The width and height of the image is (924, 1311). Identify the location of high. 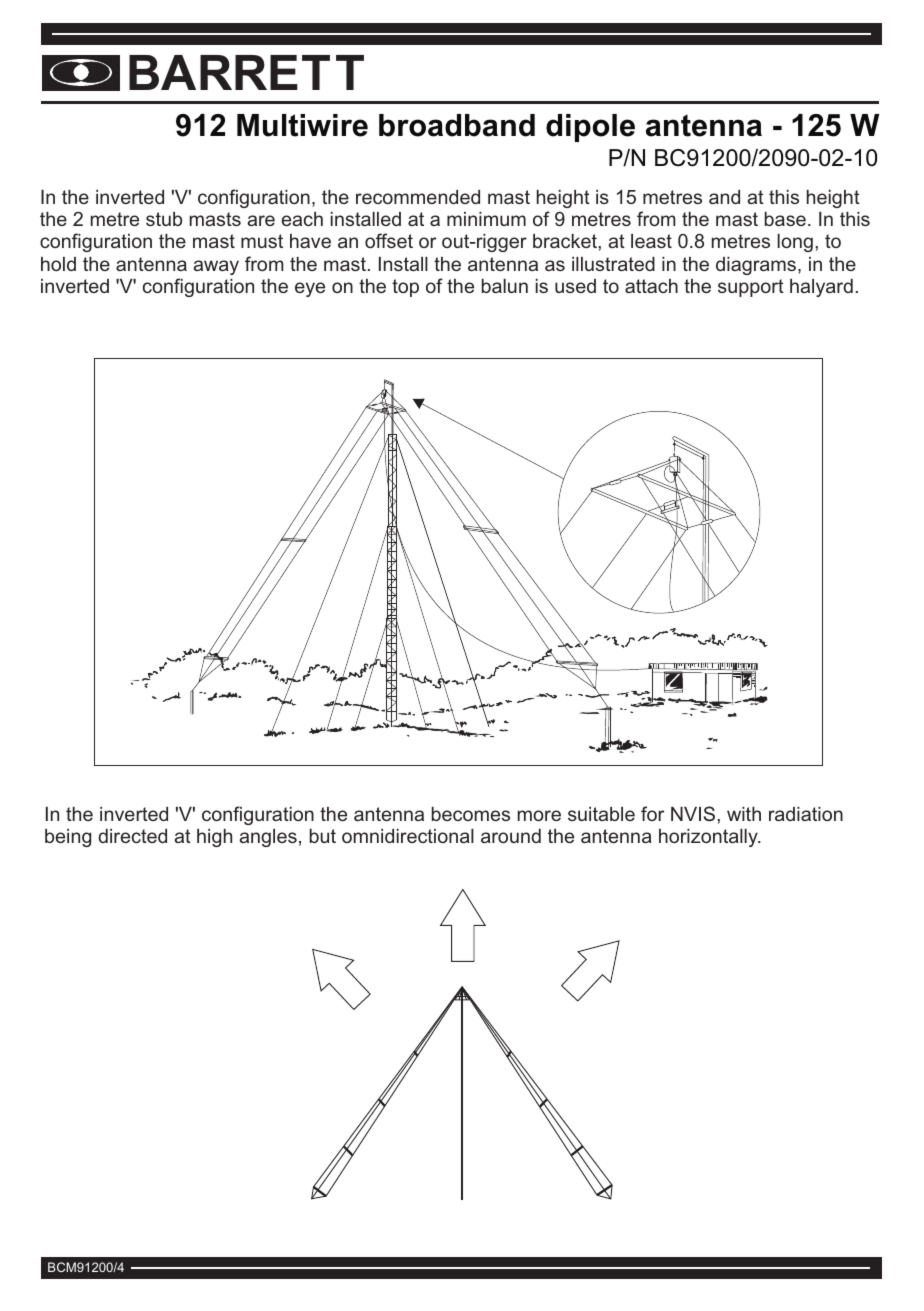
(214, 838).
